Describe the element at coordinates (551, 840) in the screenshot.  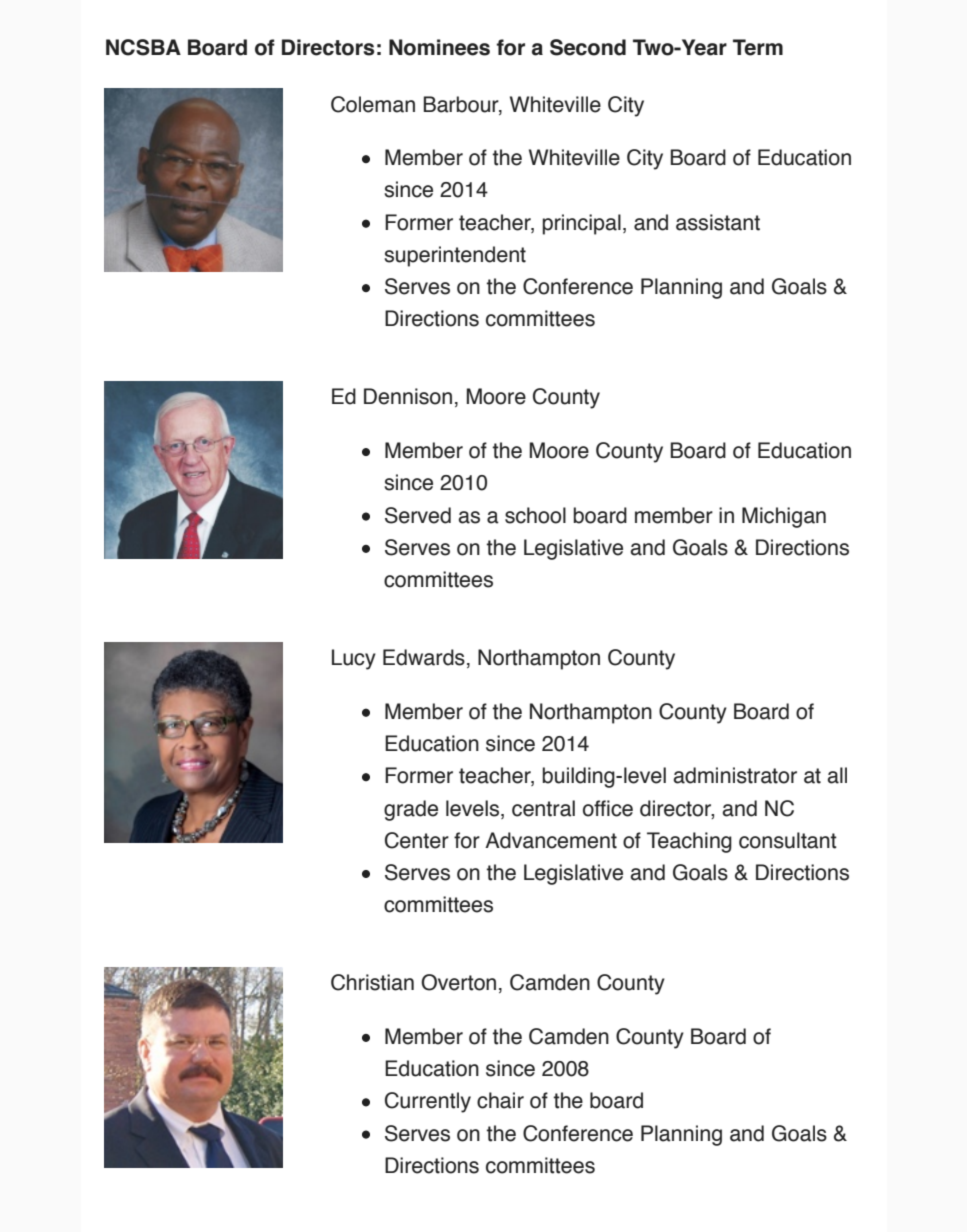
I see `Advancement` at that location.
